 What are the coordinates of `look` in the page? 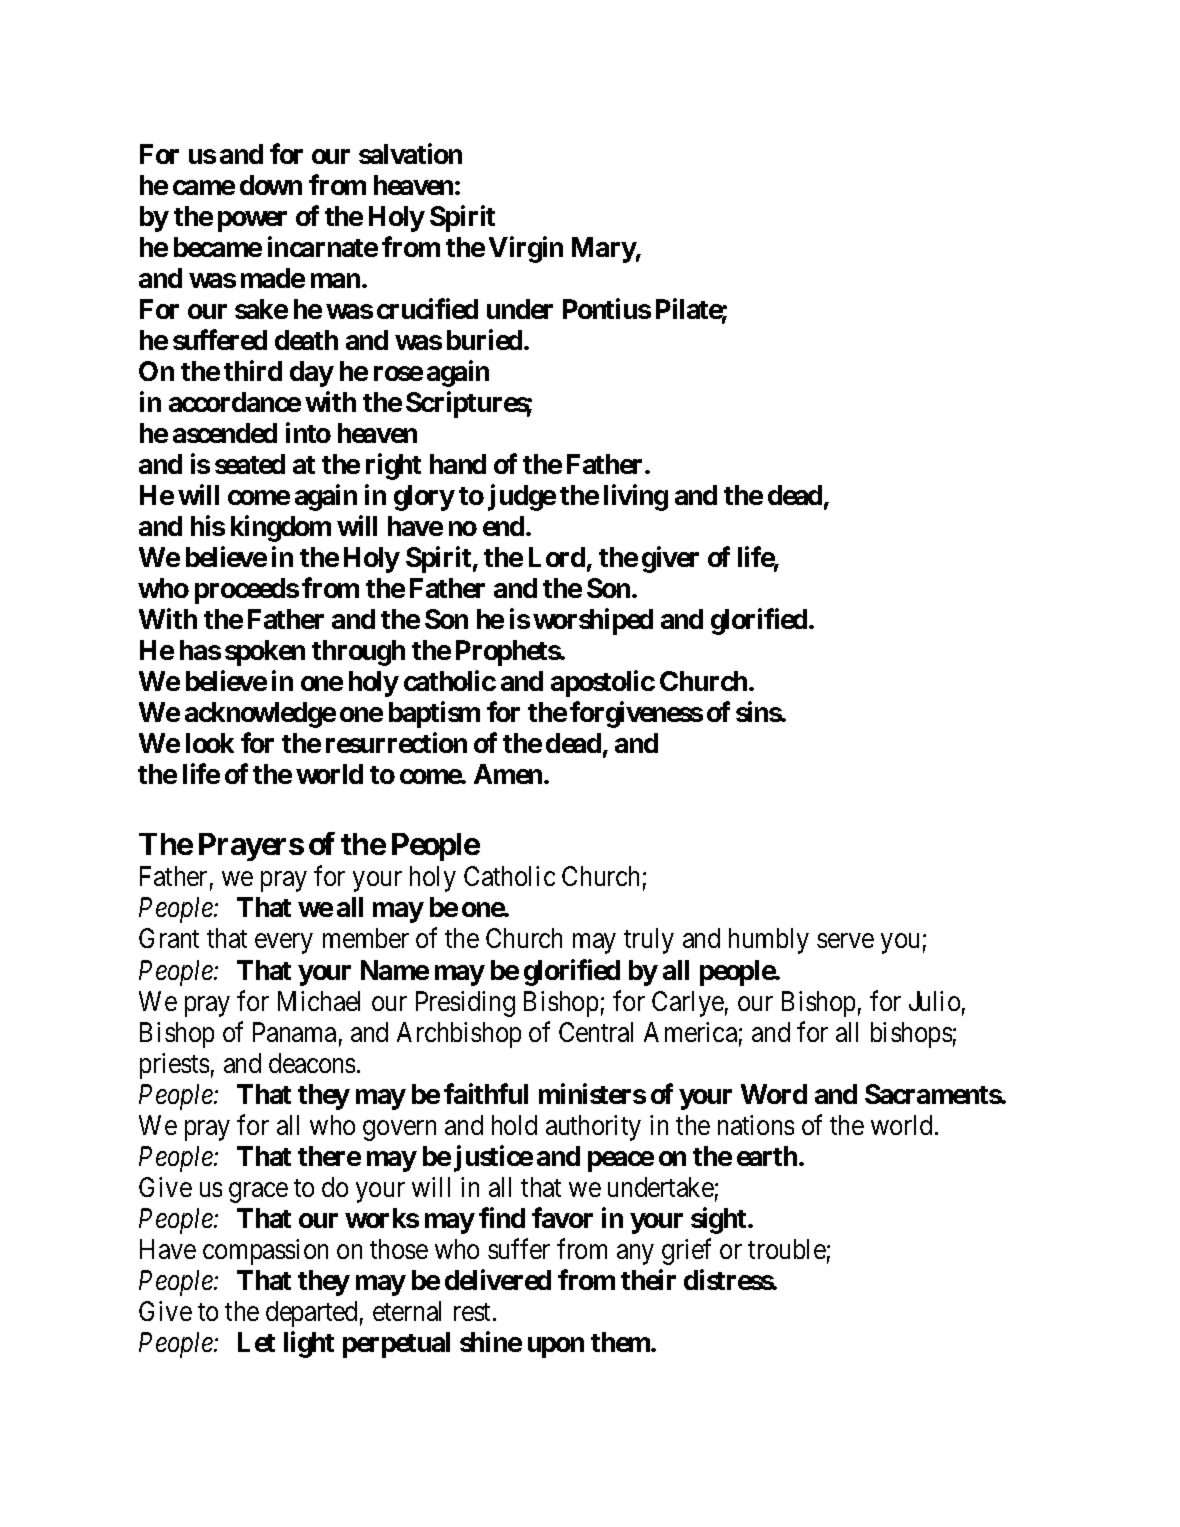 It's located at (210, 743).
